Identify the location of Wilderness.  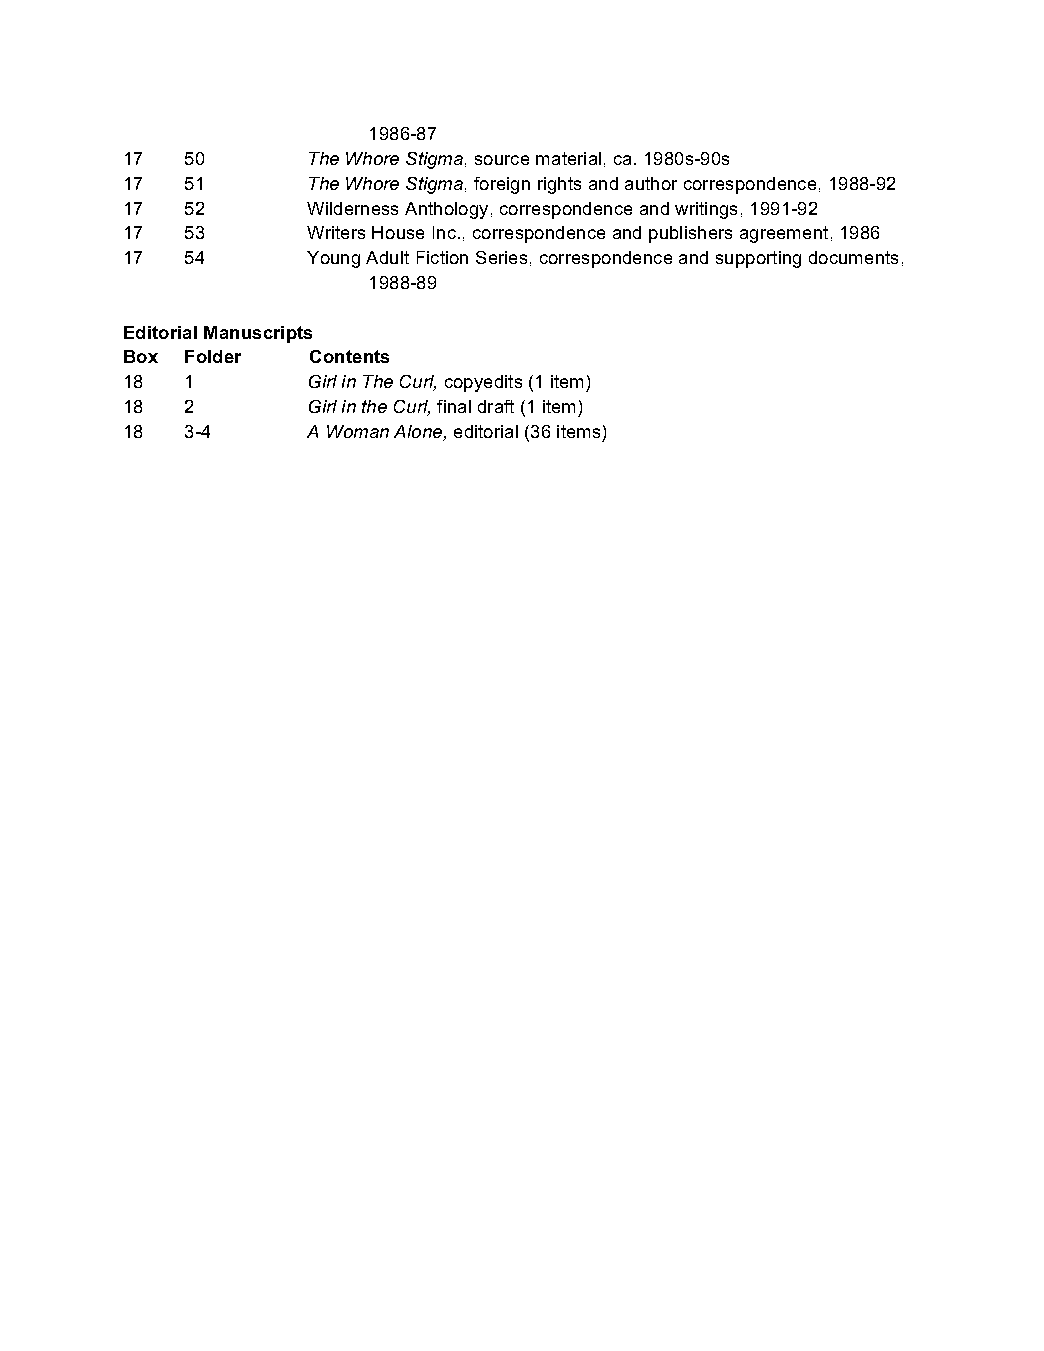
(352, 208).
